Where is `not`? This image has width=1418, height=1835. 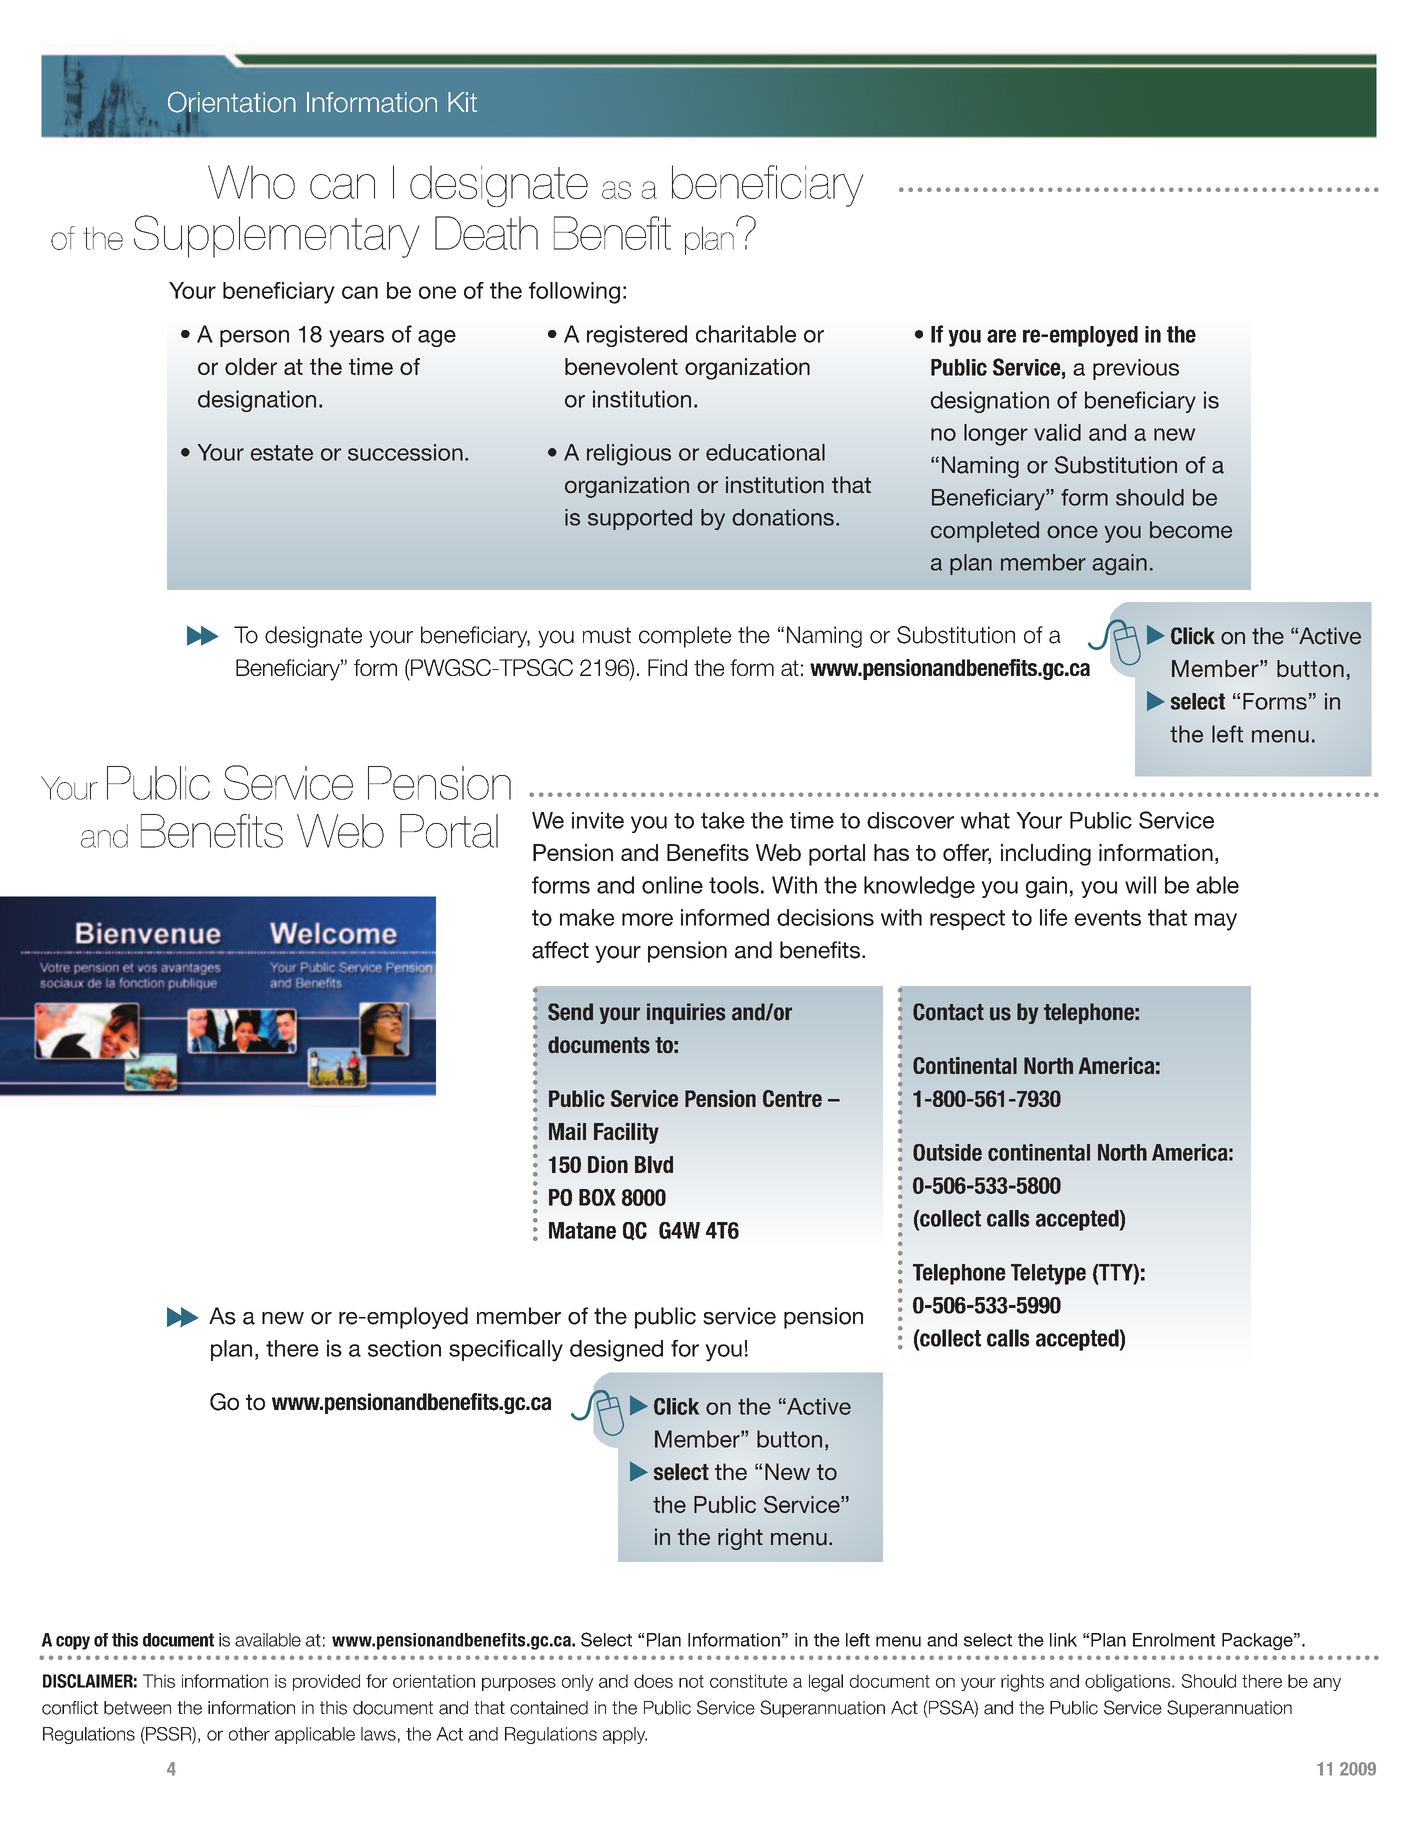
not is located at coordinates (691, 1681).
